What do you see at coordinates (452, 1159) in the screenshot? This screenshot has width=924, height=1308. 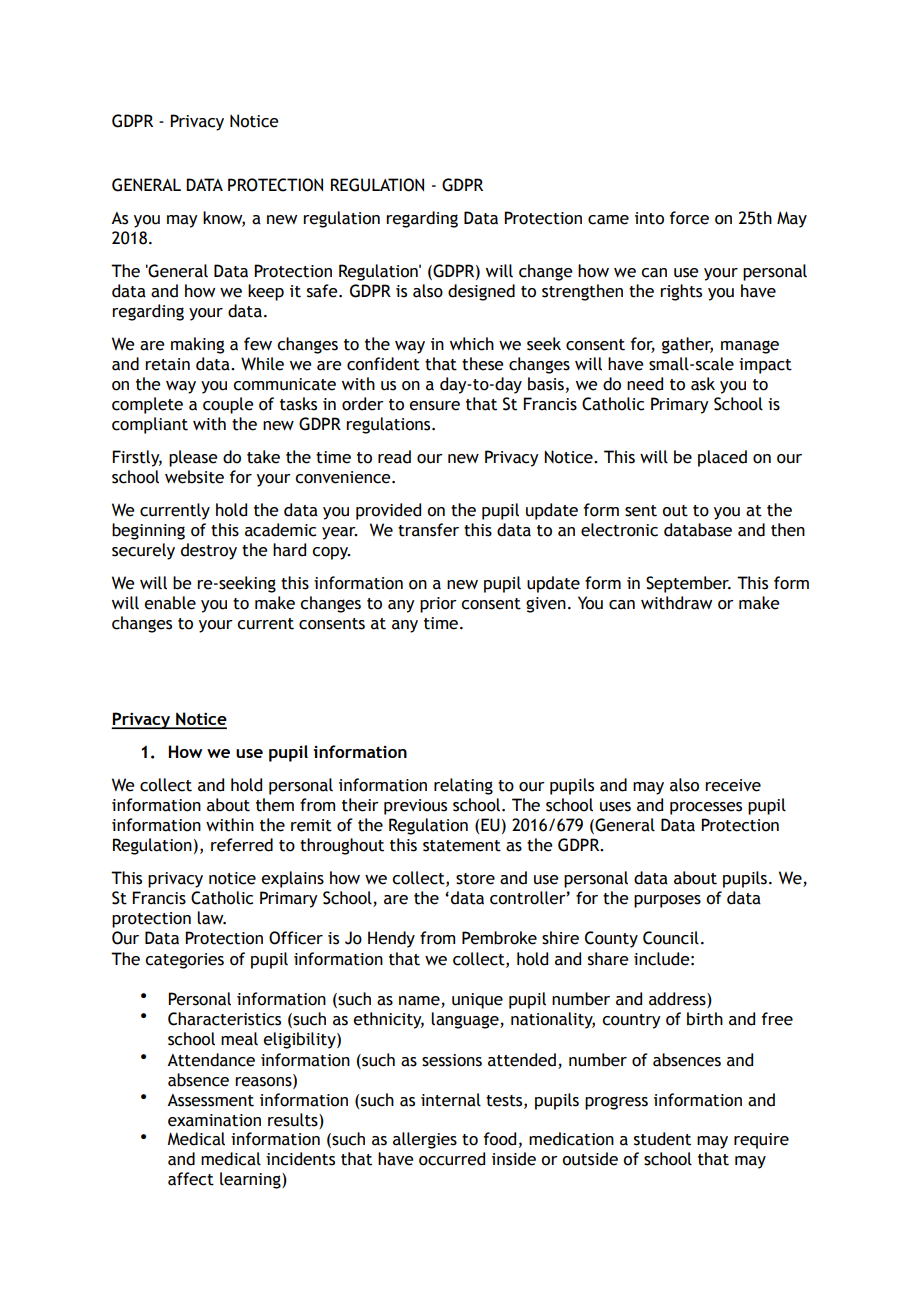 I see `occurred` at bounding box center [452, 1159].
